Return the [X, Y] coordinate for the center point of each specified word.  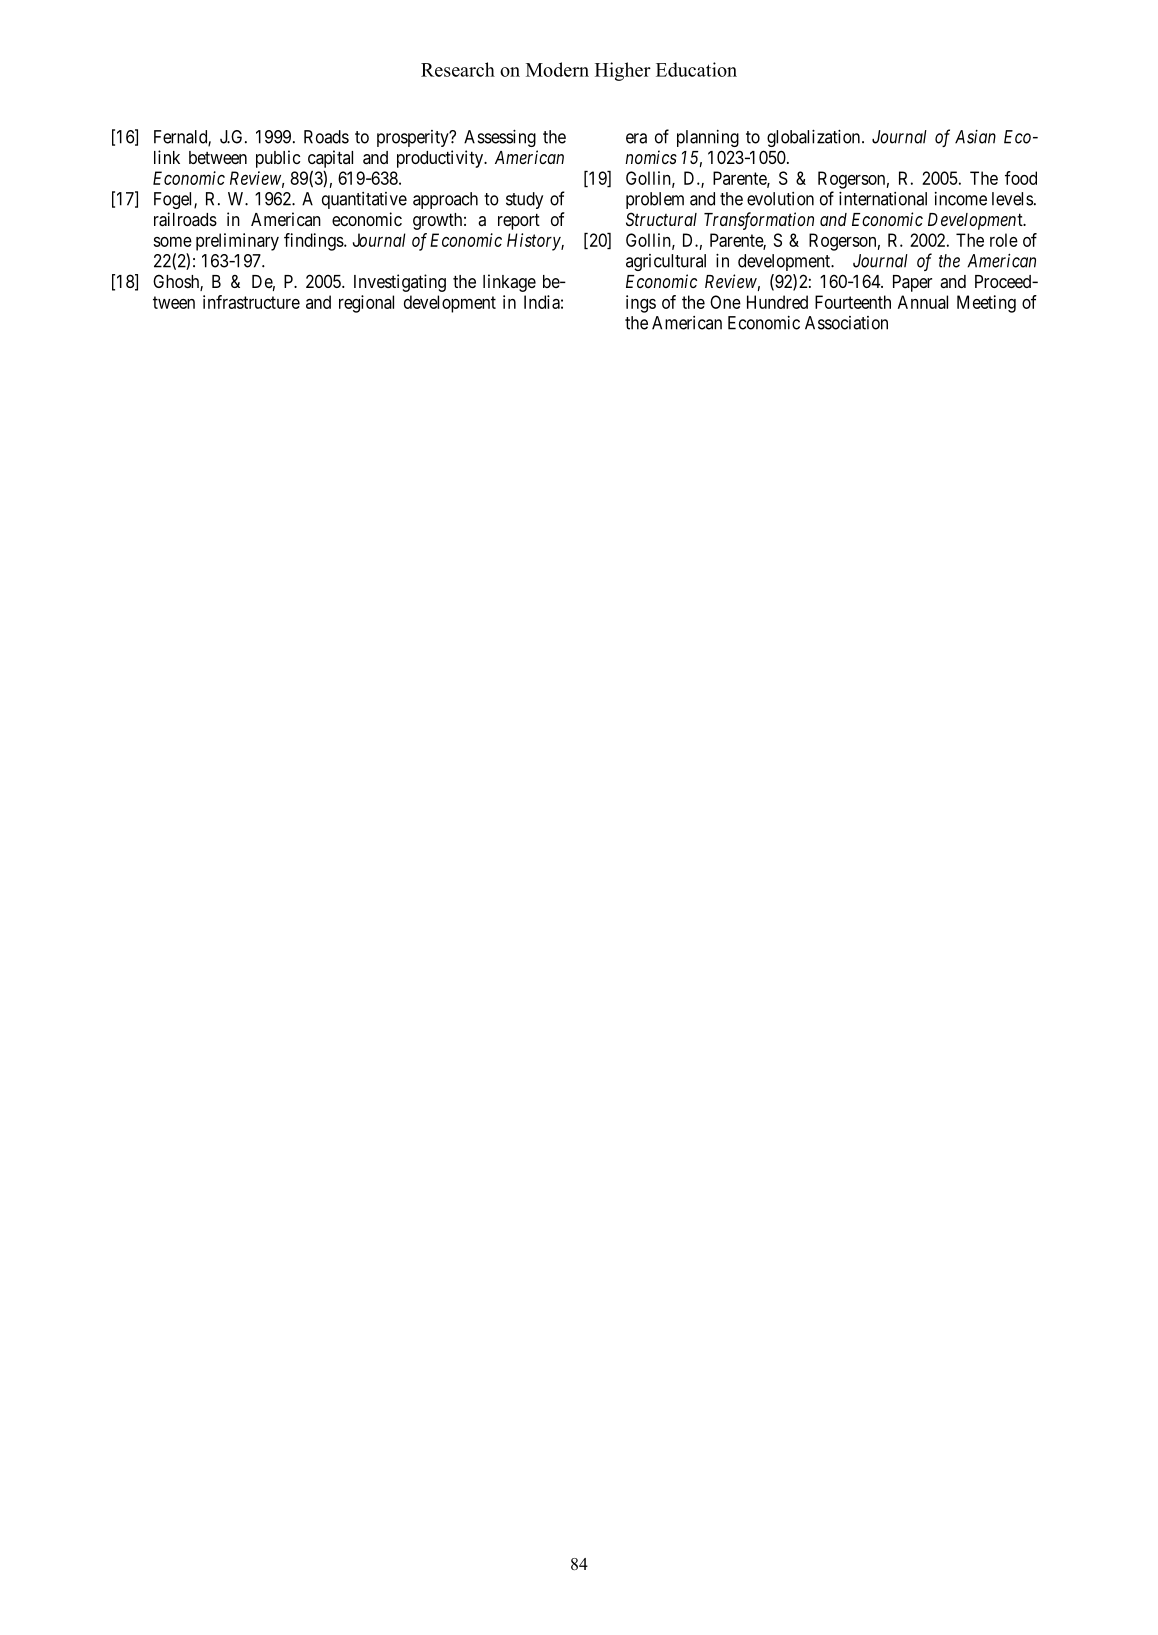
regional [366, 304]
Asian [975, 137]
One [725, 302]
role [1004, 240]
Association [846, 323]
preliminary [237, 242]
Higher [623, 71]
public [278, 159]
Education [696, 69]
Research [458, 69]
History [534, 242]
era [636, 138]
